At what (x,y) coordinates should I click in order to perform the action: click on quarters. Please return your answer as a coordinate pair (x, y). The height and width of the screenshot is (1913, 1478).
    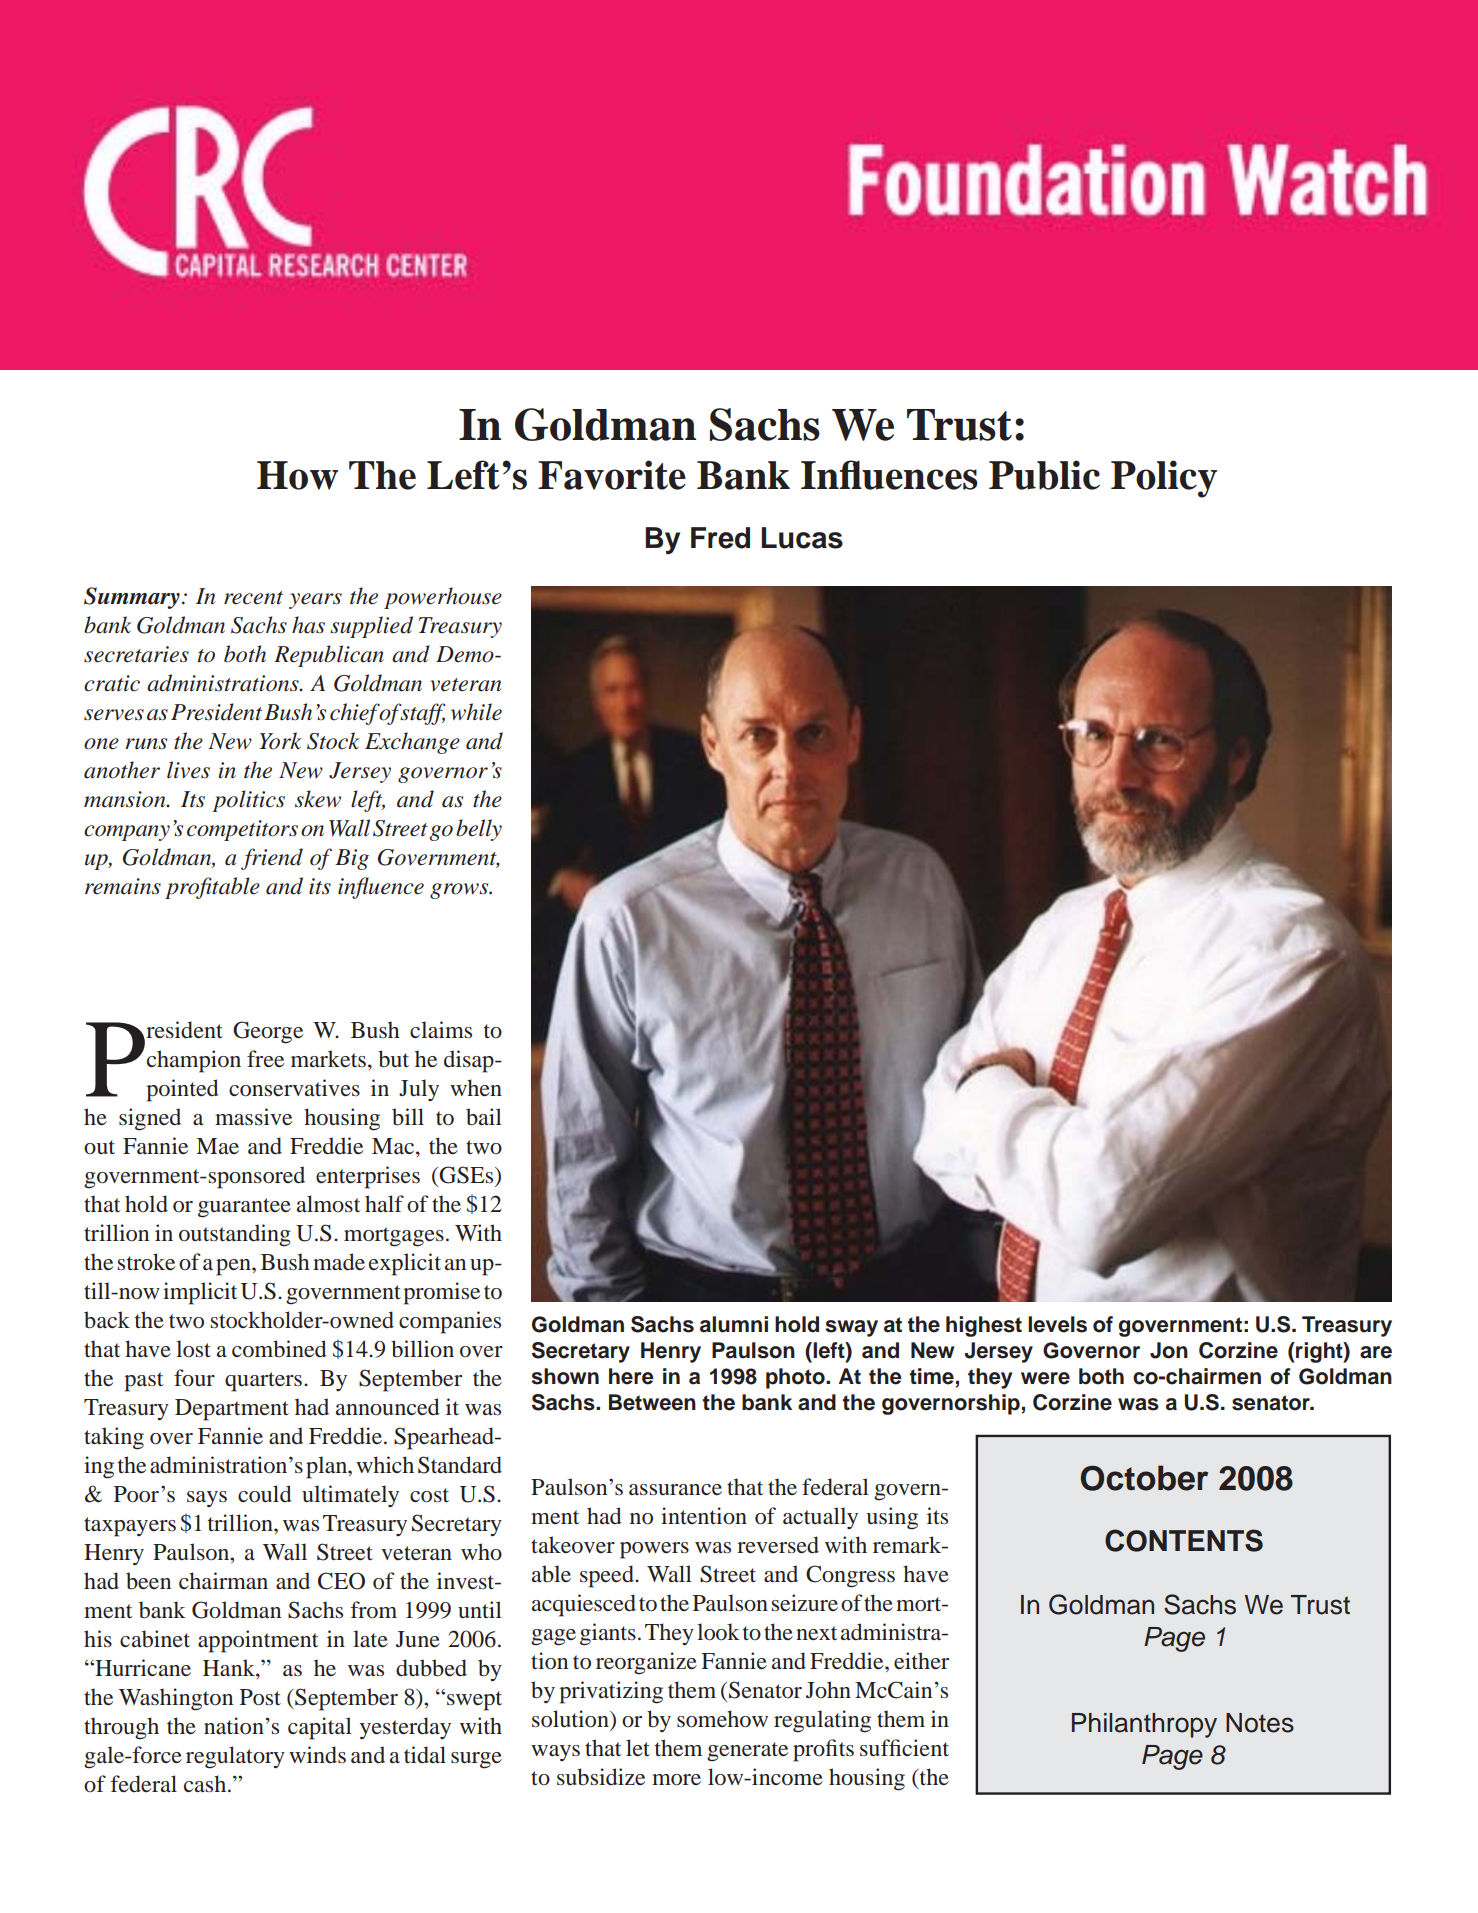
    Looking at the image, I should click on (265, 1382).
